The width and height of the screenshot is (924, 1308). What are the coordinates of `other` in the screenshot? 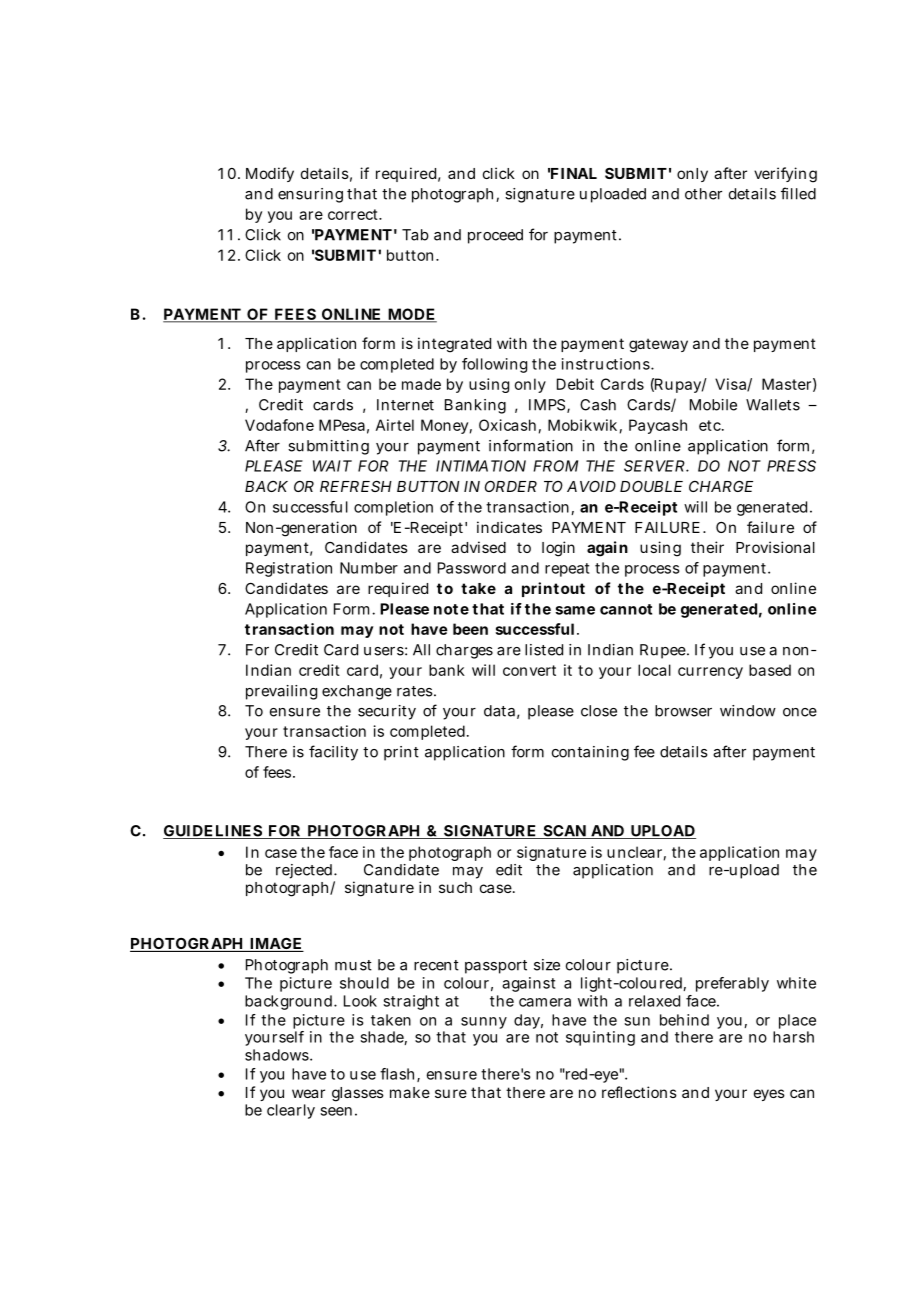 It's located at (703, 194).
